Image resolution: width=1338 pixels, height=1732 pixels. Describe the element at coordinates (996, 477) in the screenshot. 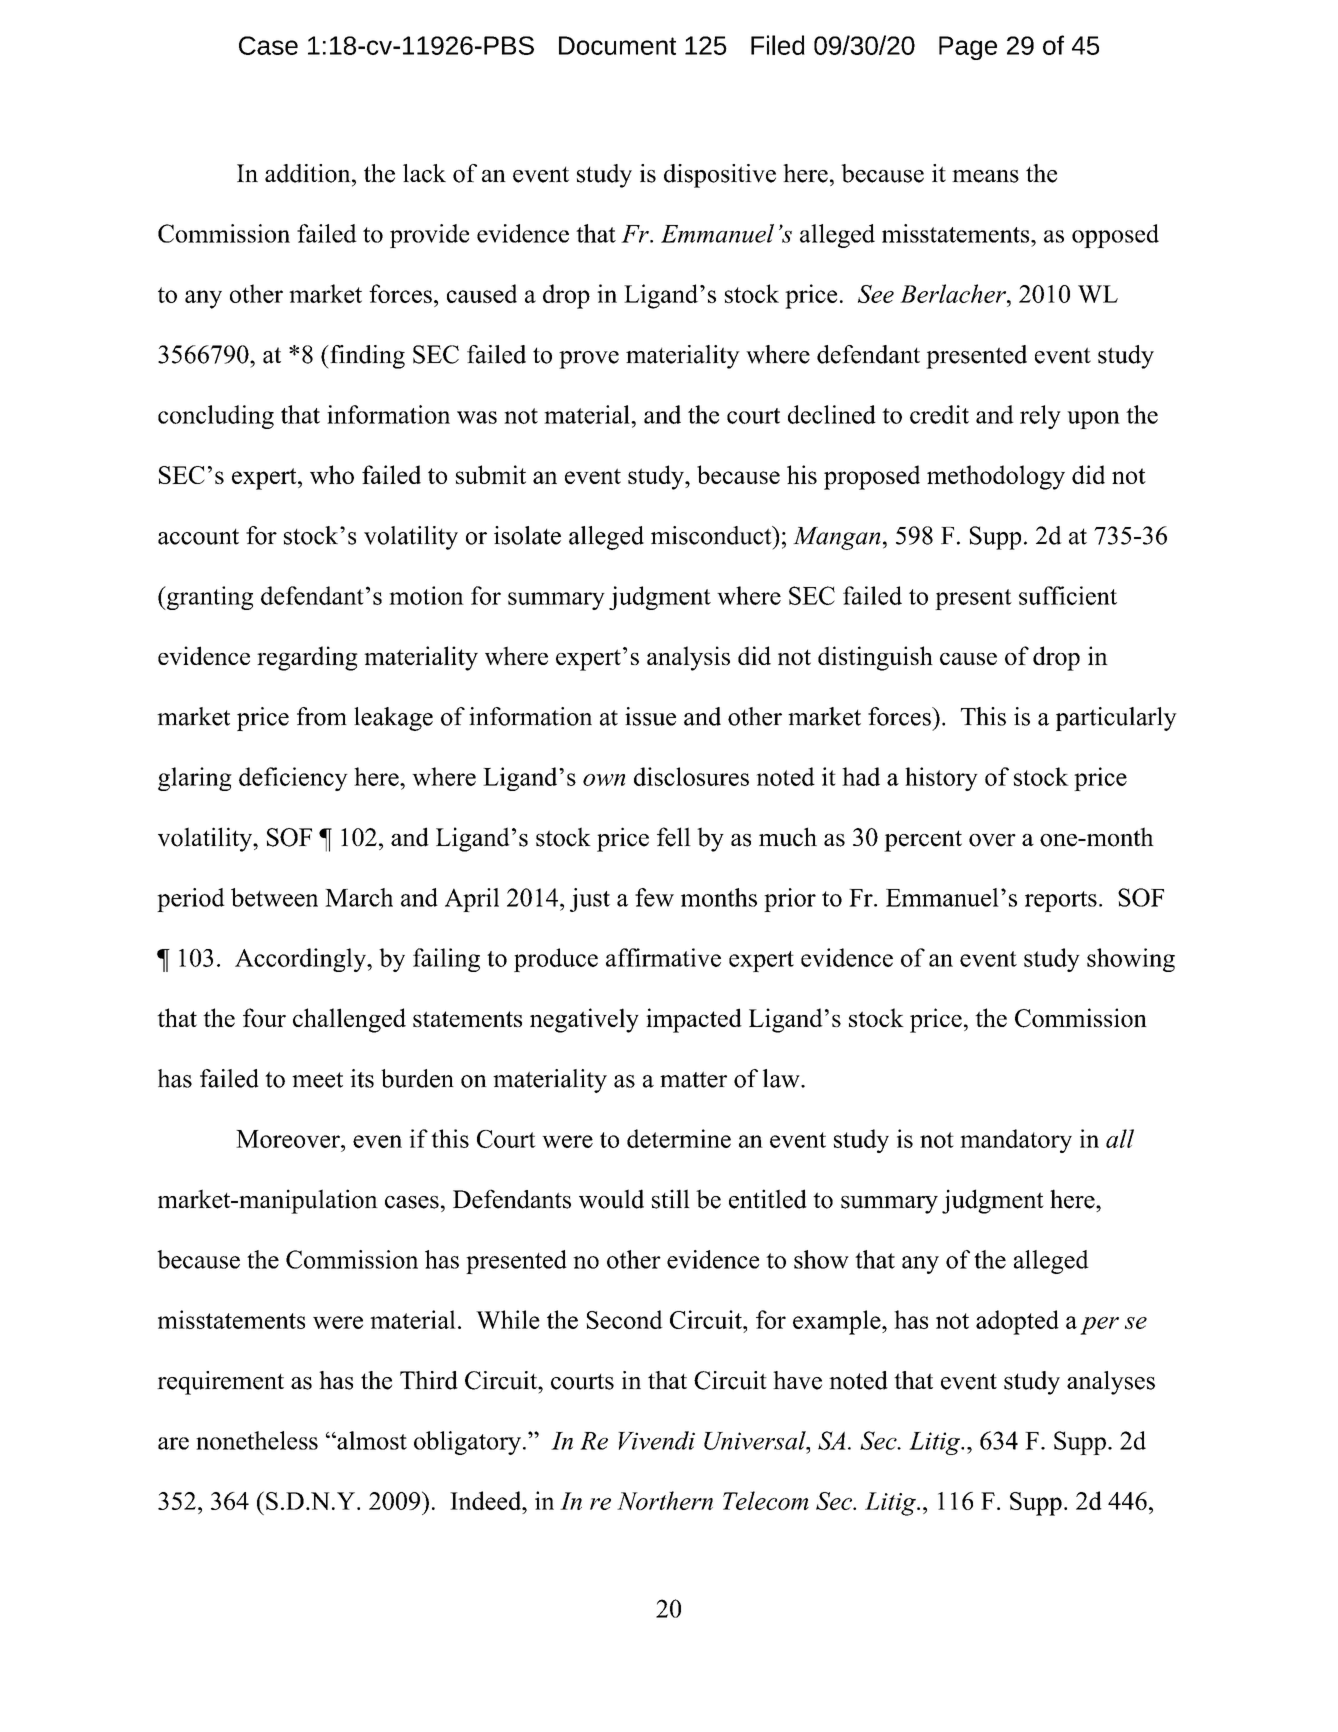

I see `methodology` at that location.
